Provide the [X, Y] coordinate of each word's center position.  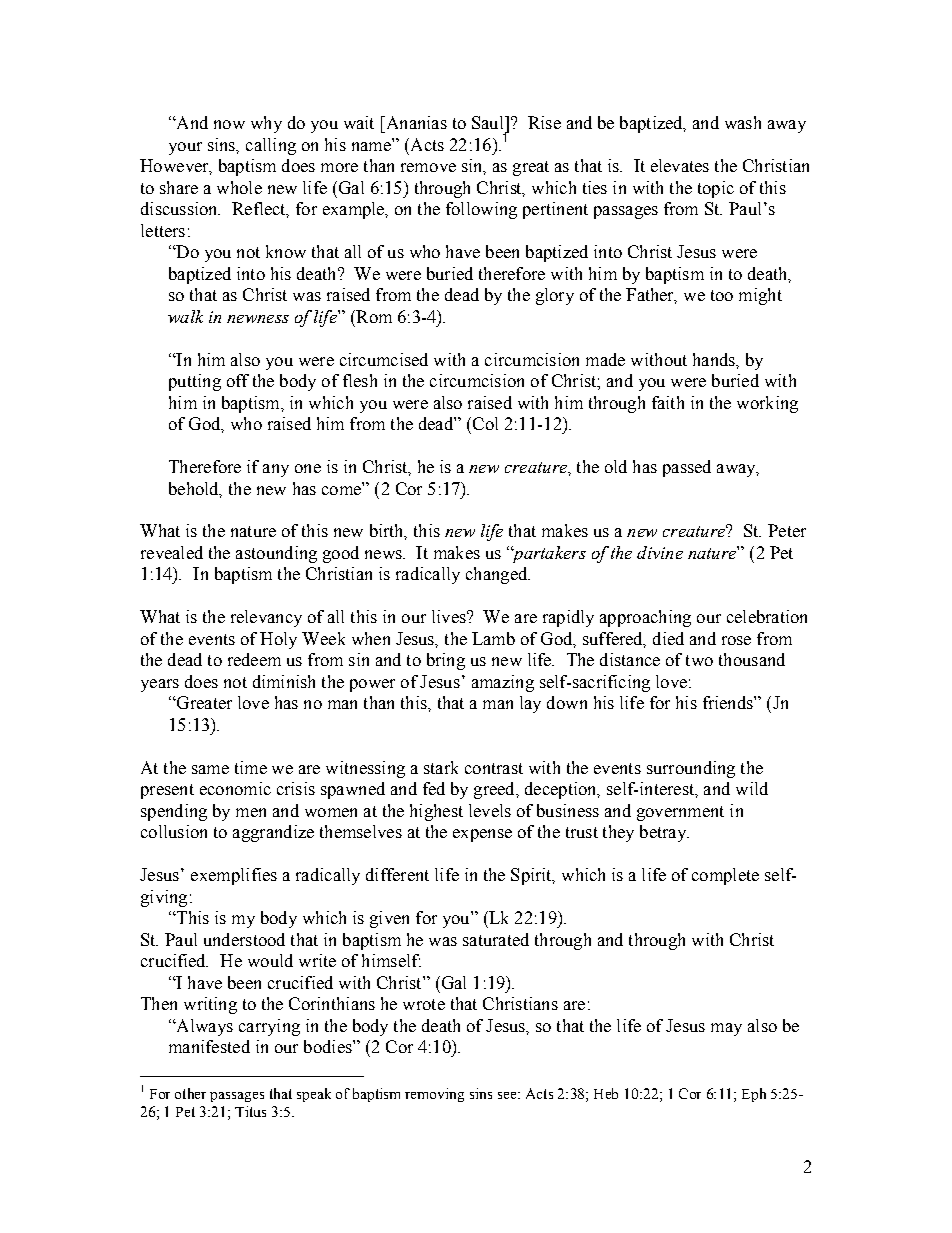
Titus [250, 1111]
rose [736, 640]
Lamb [493, 638]
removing [434, 1095]
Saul [489, 122]
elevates [680, 165]
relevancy [266, 618]
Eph [754, 1095]
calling [271, 146]
